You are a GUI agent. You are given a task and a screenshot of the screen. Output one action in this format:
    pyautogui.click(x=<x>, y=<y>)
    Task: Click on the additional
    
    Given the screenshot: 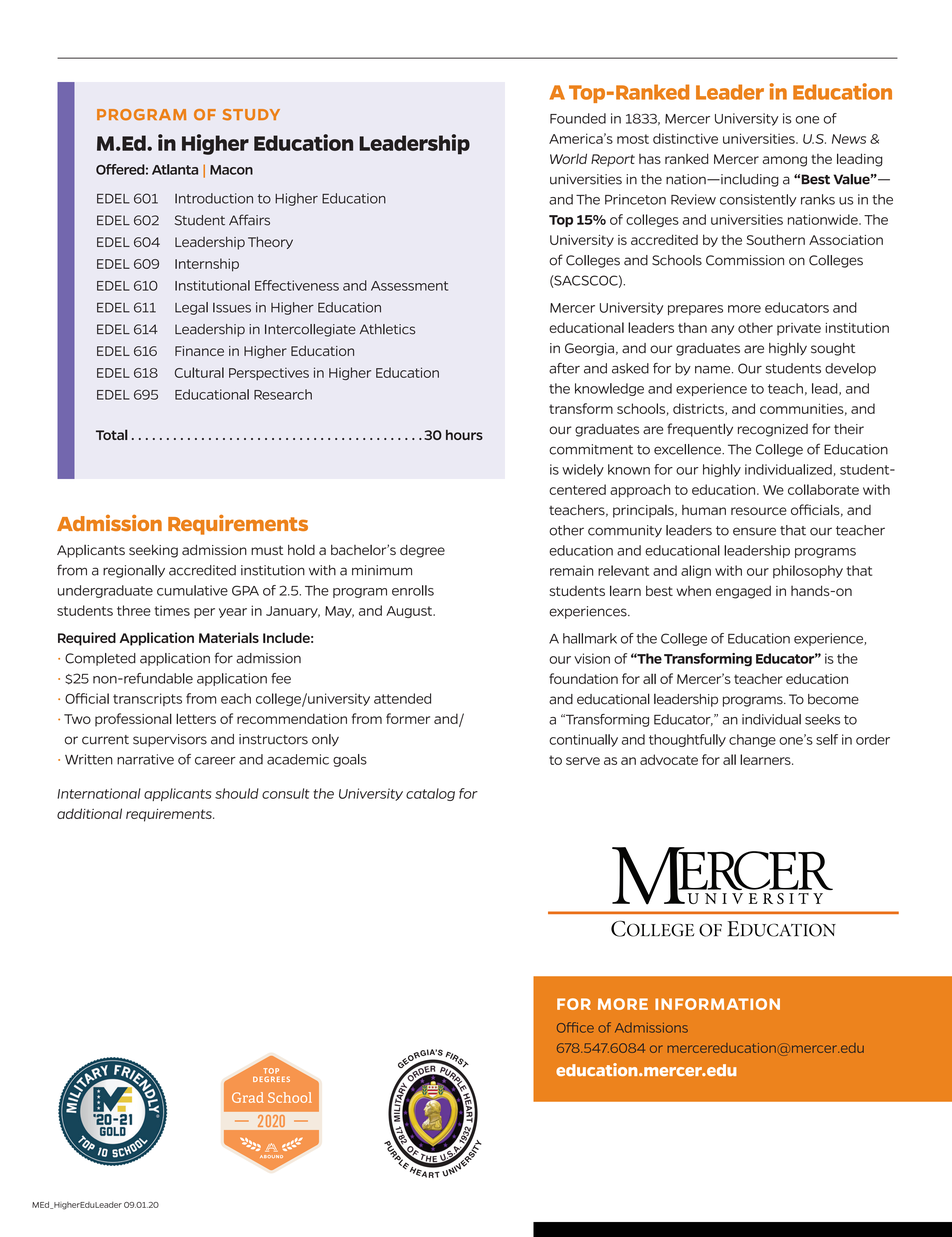 What is the action you would take?
    pyautogui.click(x=89, y=813)
